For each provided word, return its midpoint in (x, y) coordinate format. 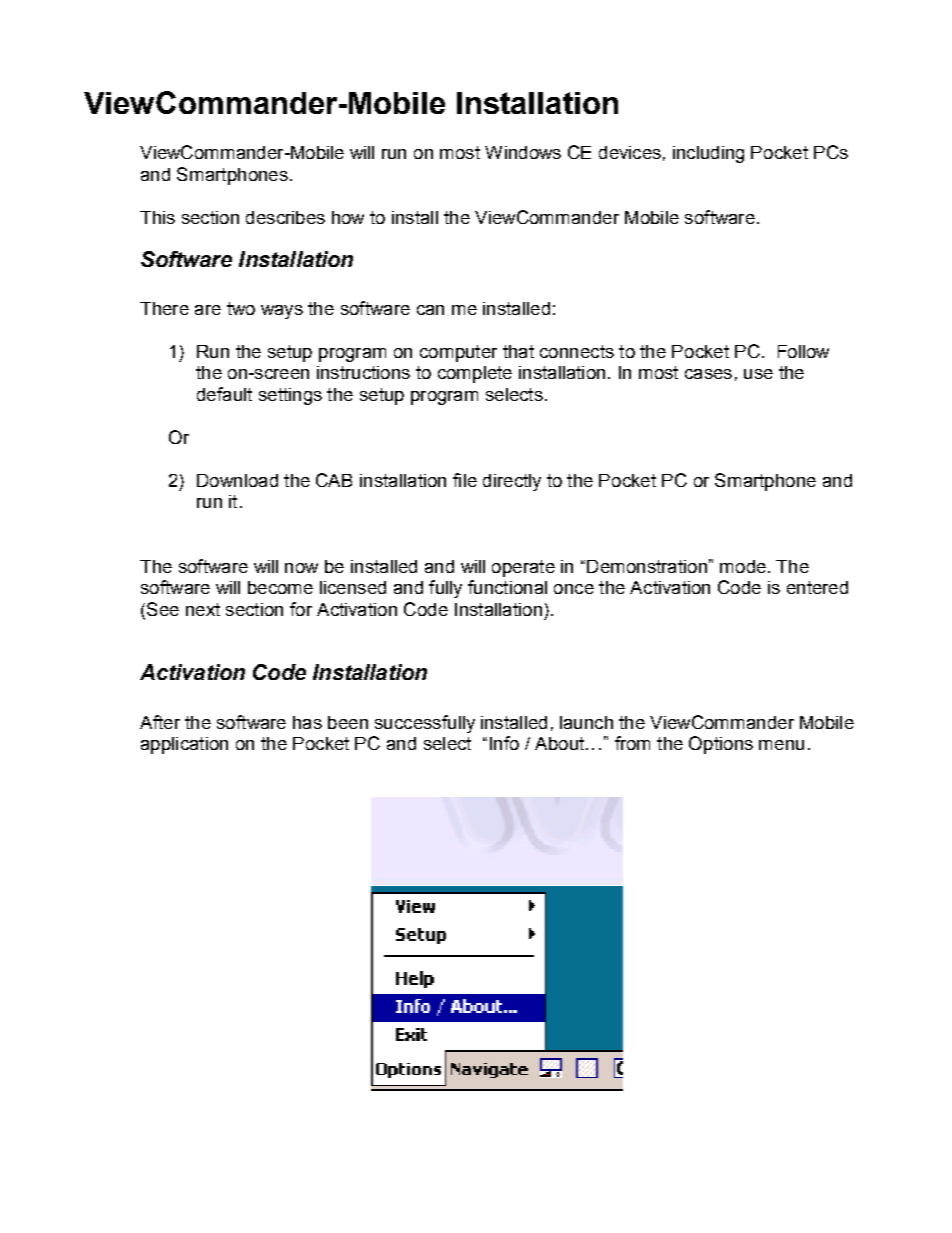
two (241, 308)
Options (721, 745)
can (430, 310)
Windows (523, 152)
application (184, 745)
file (465, 480)
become (280, 587)
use (758, 374)
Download (237, 480)
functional (507, 587)
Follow (803, 351)
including (708, 154)
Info (504, 743)
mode (743, 566)
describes (285, 217)
